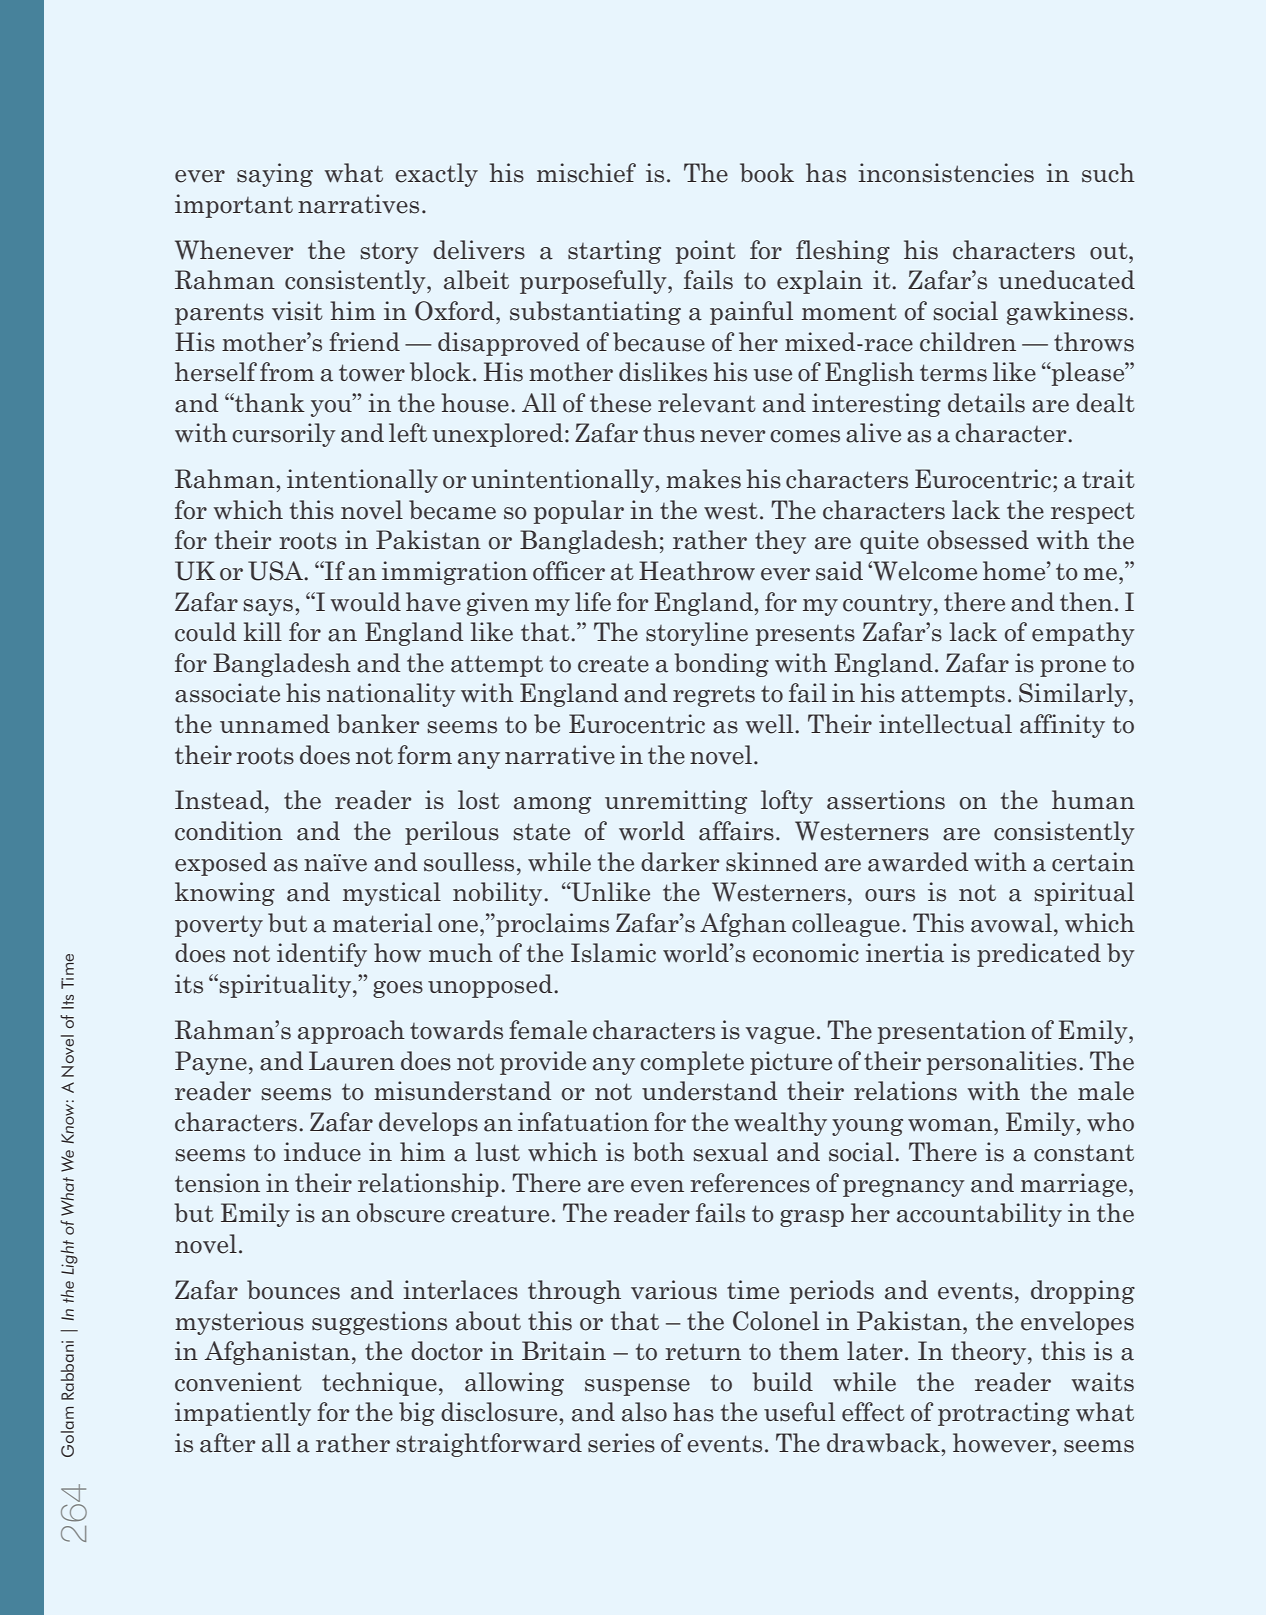 The image size is (1266, 1615). I want to click on saying, so click(275, 175).
